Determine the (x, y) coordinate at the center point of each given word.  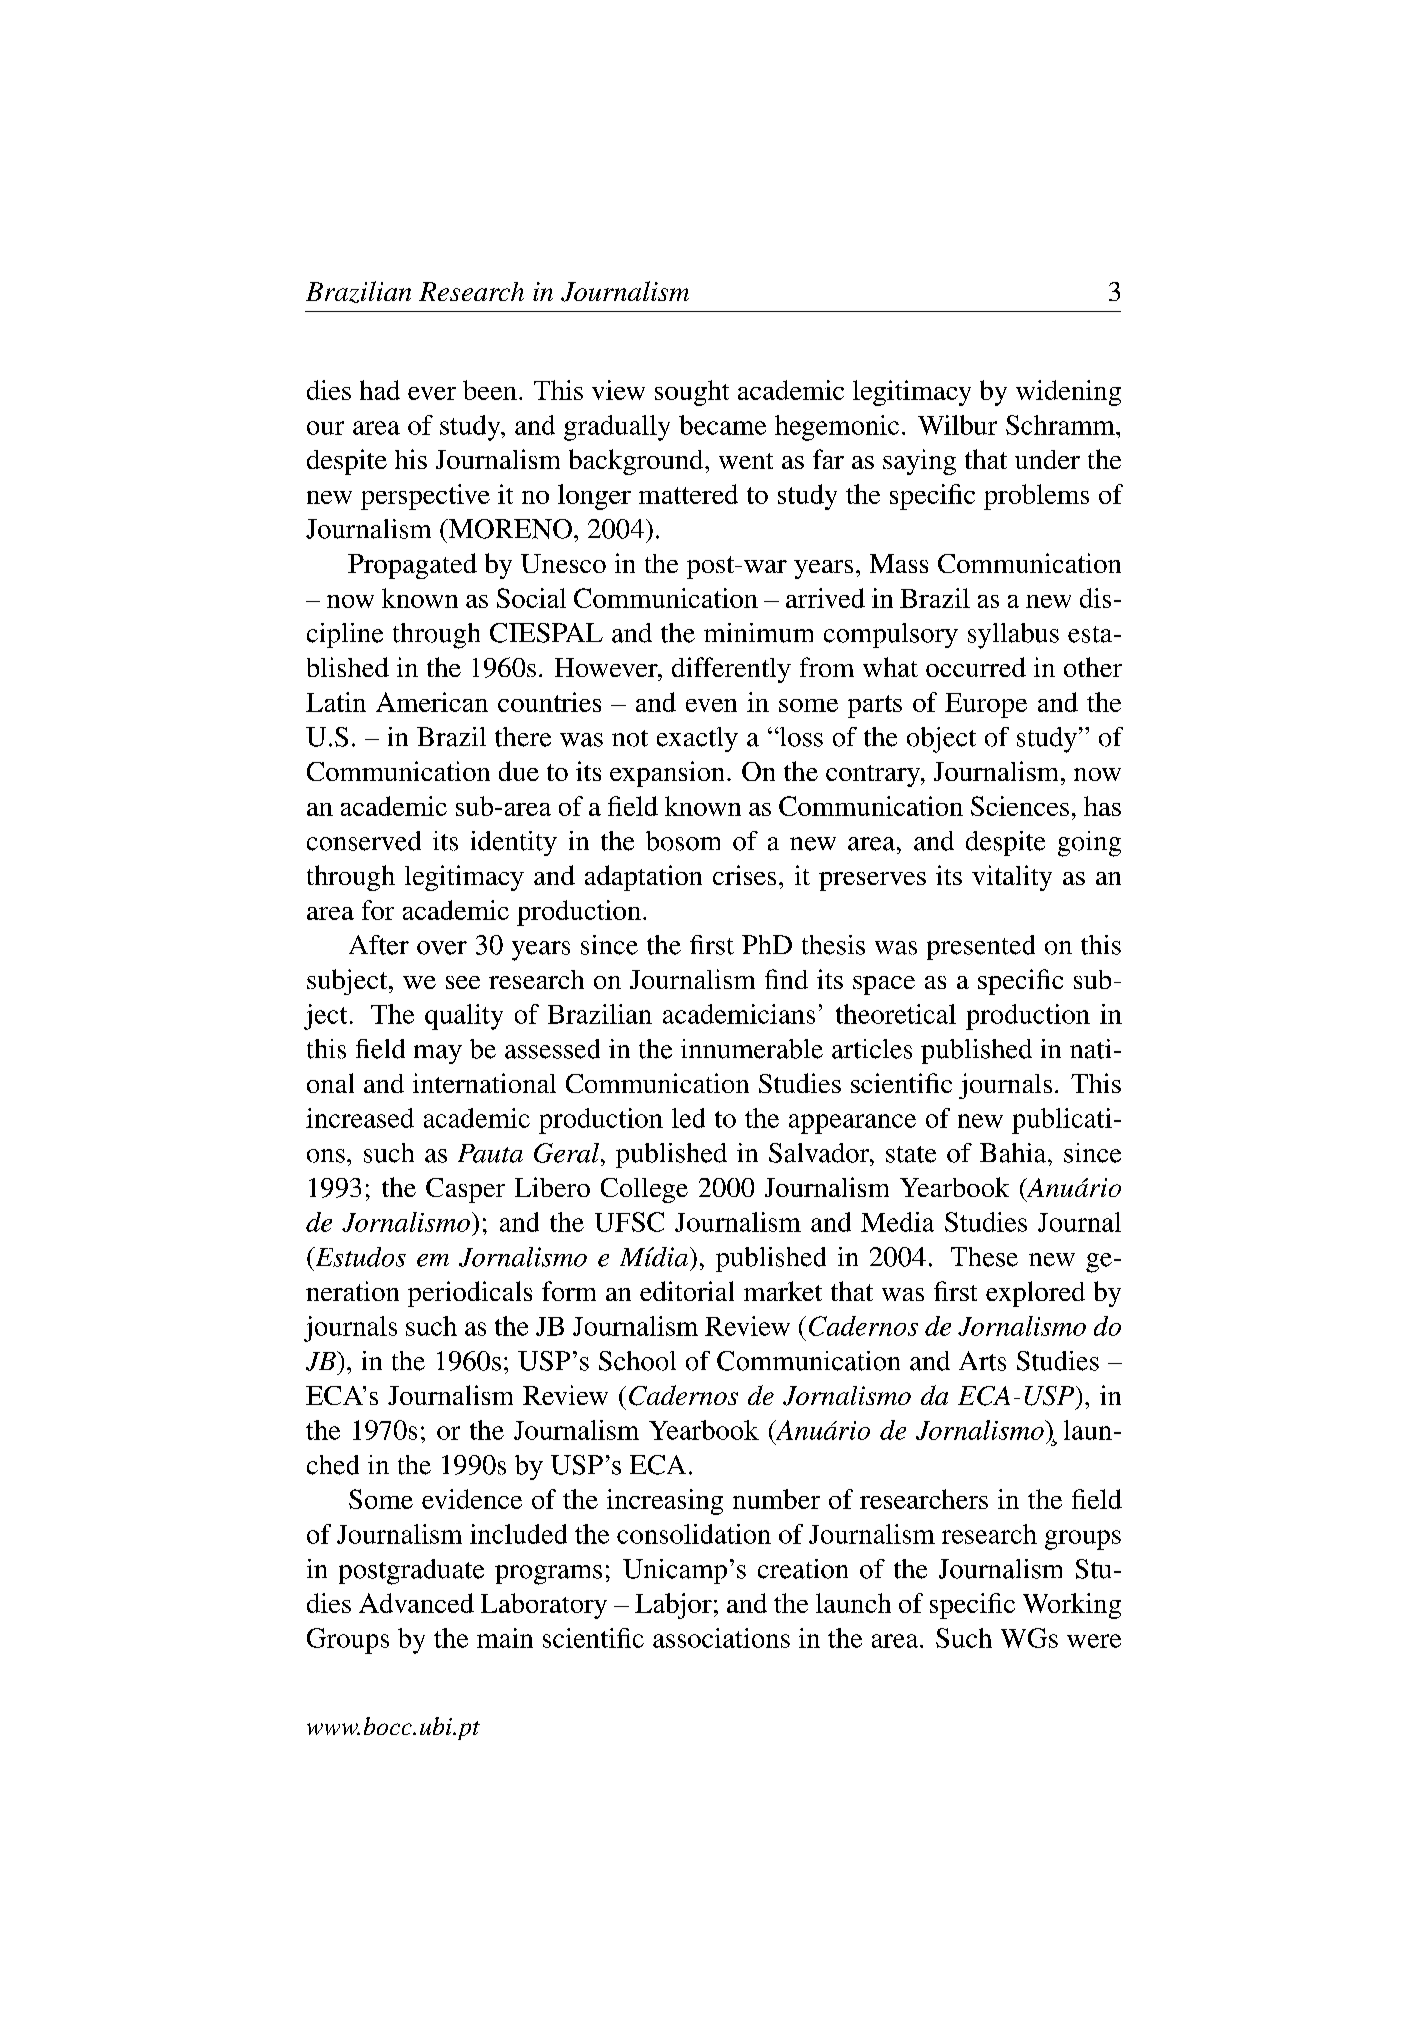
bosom (683, 841)
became (722, 425)
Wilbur (957, 425)
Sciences (1020, 806)
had (380, 390)
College (644, 1190)
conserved (364, 841)
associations (721, 1638)
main (505, 1638)
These (984, 1257)
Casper (465, 1190)
